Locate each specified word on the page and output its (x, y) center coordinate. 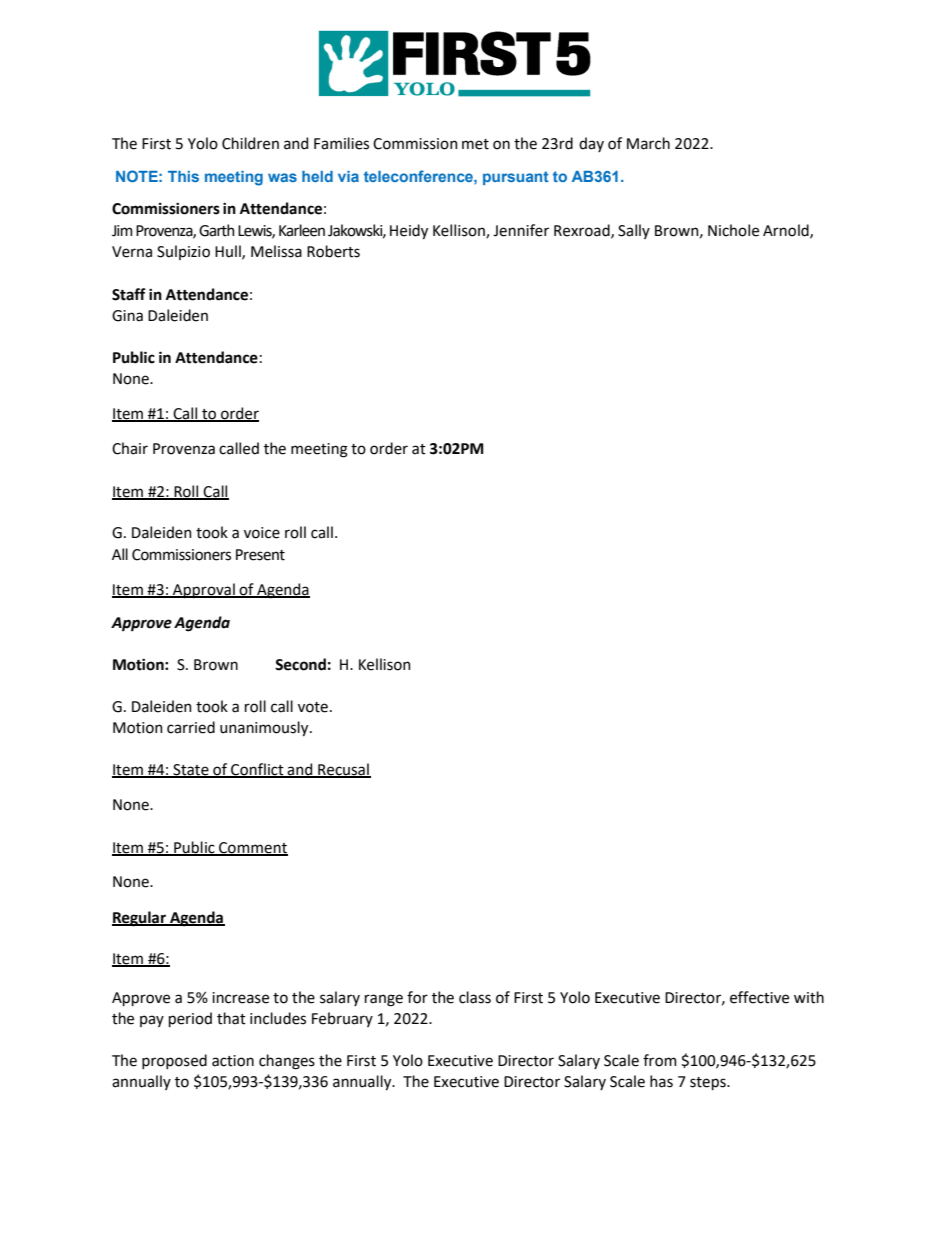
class (475, 997)
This (183, 176)
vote (313, 707)
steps (709, 1083)
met (475, 144)
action (233, 1061)
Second (300, 664)
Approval (204, 590)
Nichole (733, 230)
